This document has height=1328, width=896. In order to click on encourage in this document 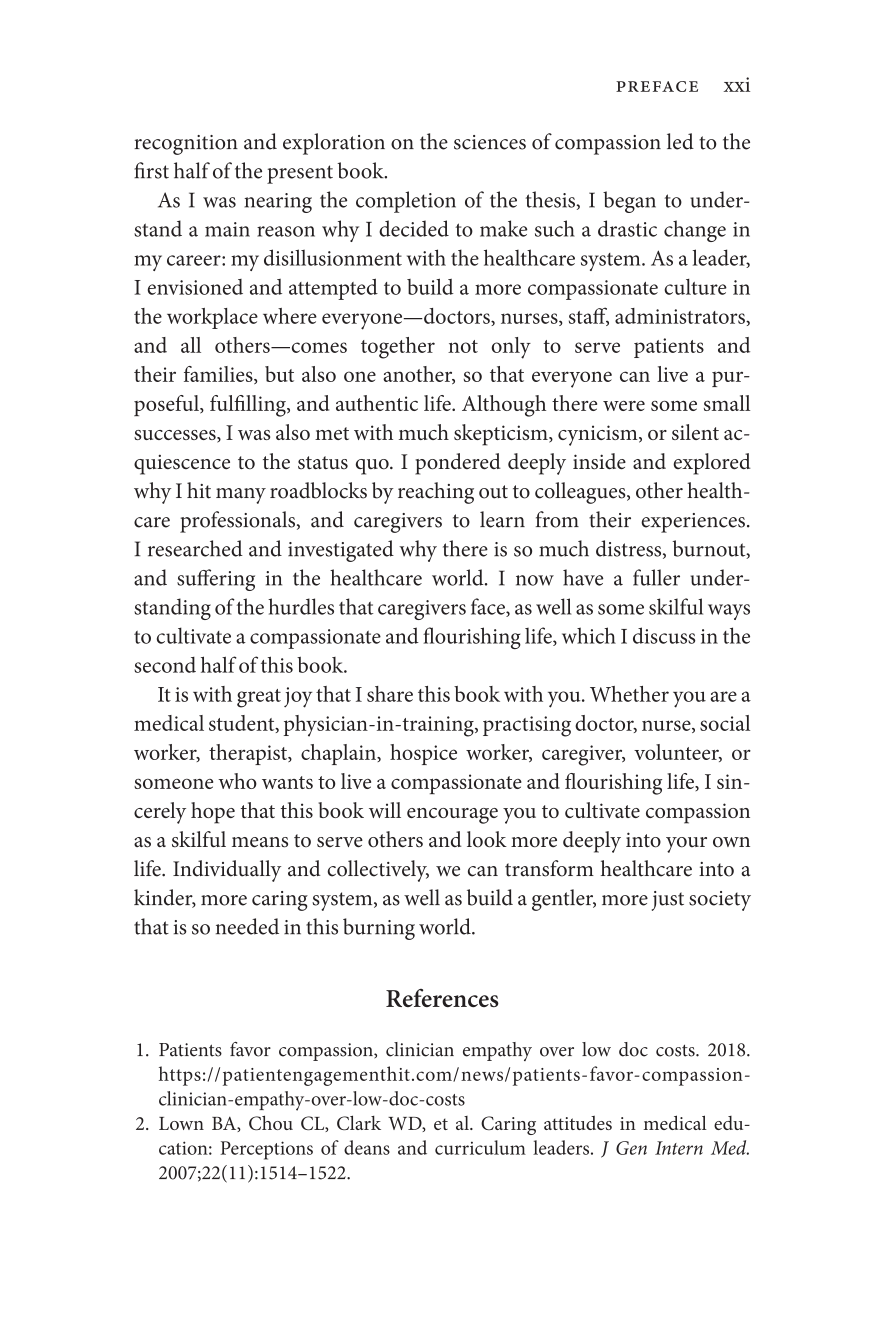, I will do `click(452, 816)`.
